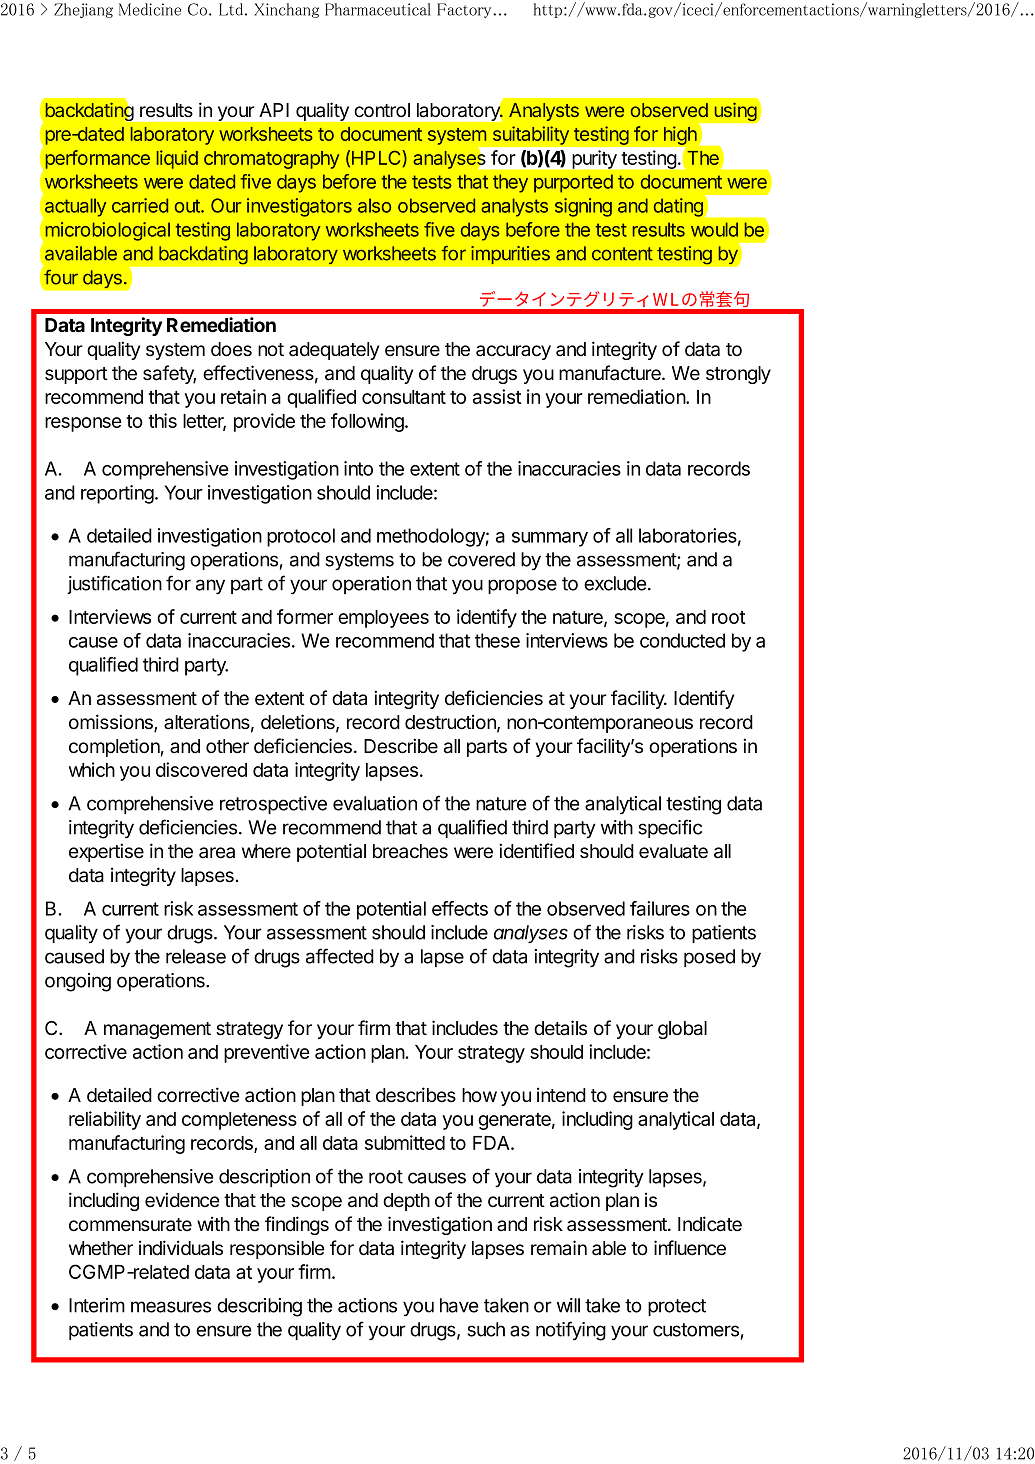  Describe the element at coordinates (682, 640) in the page. I see `conducted` at that location.
